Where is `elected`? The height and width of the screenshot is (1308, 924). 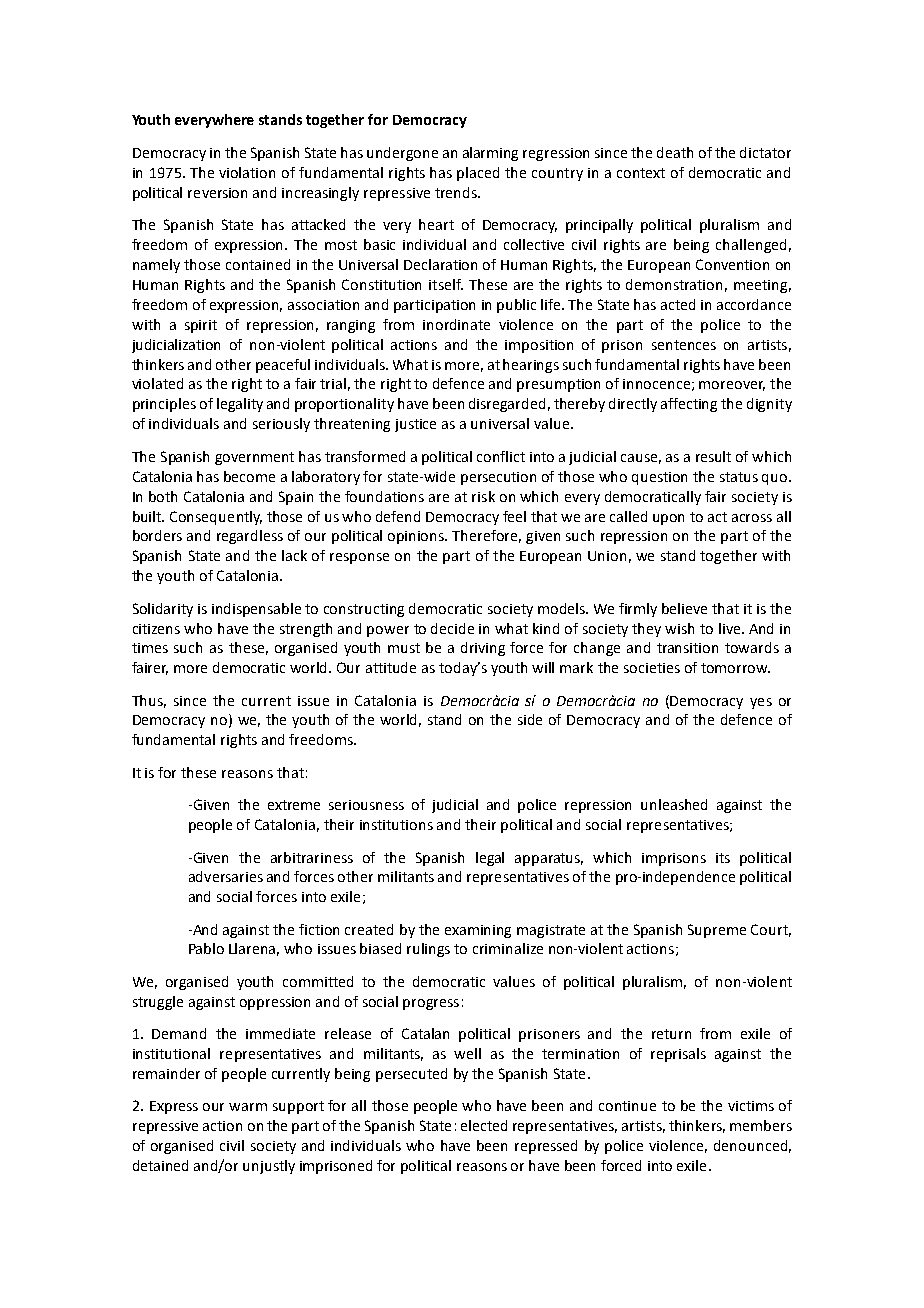 elected is located at coordinates (484, 1125).
